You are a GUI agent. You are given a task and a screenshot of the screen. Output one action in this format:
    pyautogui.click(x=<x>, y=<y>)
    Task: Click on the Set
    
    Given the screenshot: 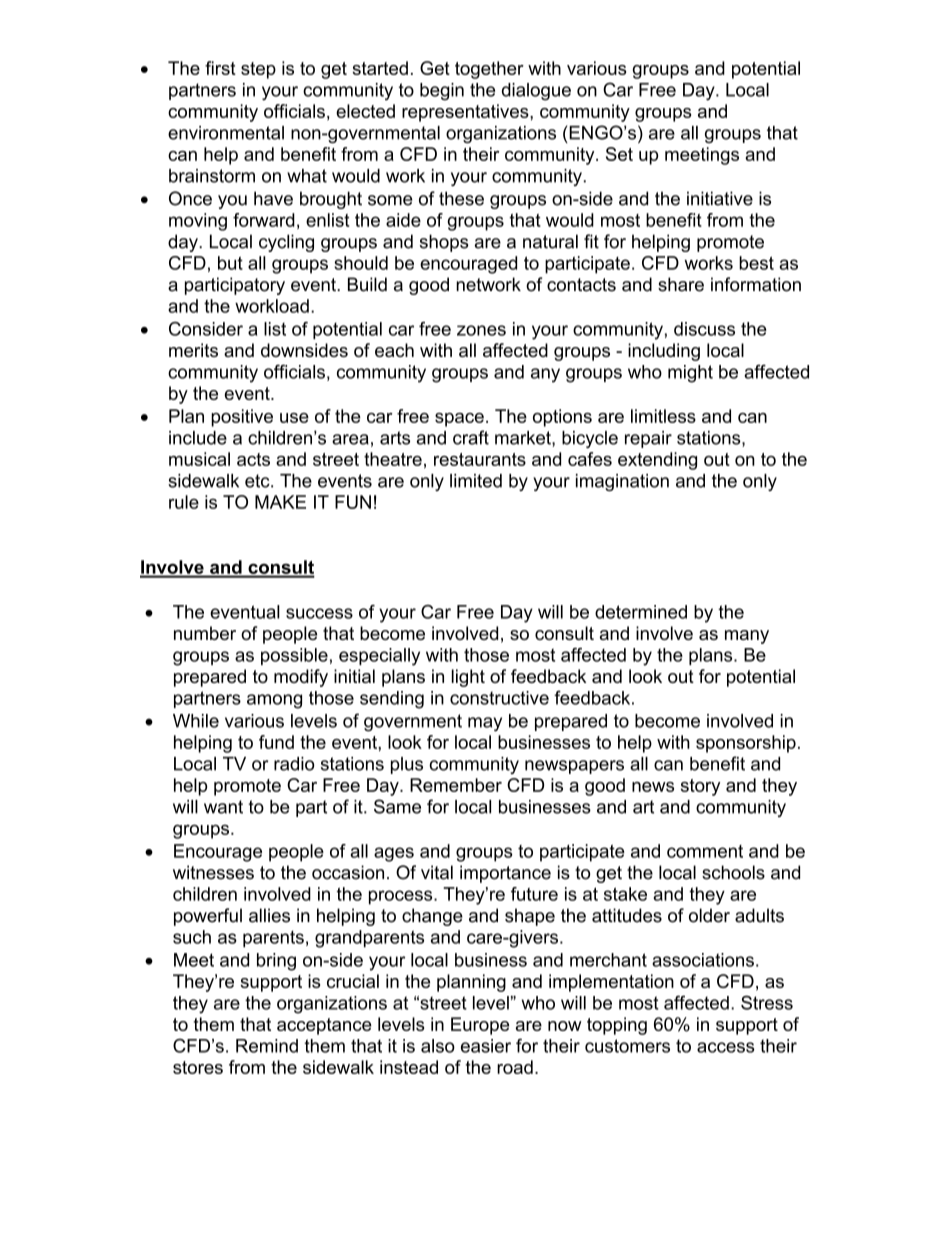 What is the action you would take?
    pyautogui.click(x=619, y=154)
